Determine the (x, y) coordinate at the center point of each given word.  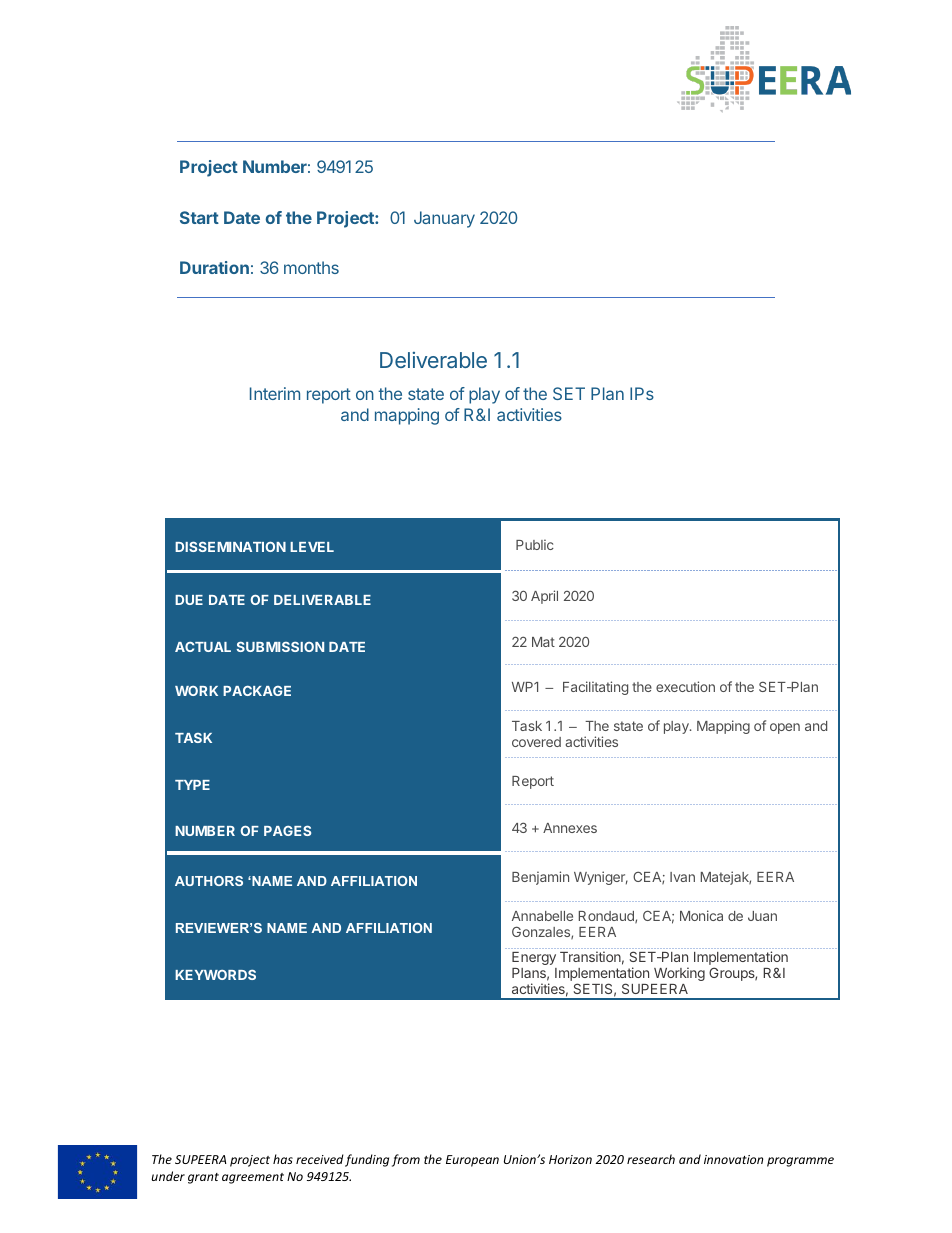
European (472, 1161)
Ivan (682, 877)
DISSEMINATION (230, 546)
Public (535, 544)
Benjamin (540, 878)
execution (685, 686)
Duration (214, 267)
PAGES (287, 830)
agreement (253, 1178)
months (311, 267)
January (444, 219)
